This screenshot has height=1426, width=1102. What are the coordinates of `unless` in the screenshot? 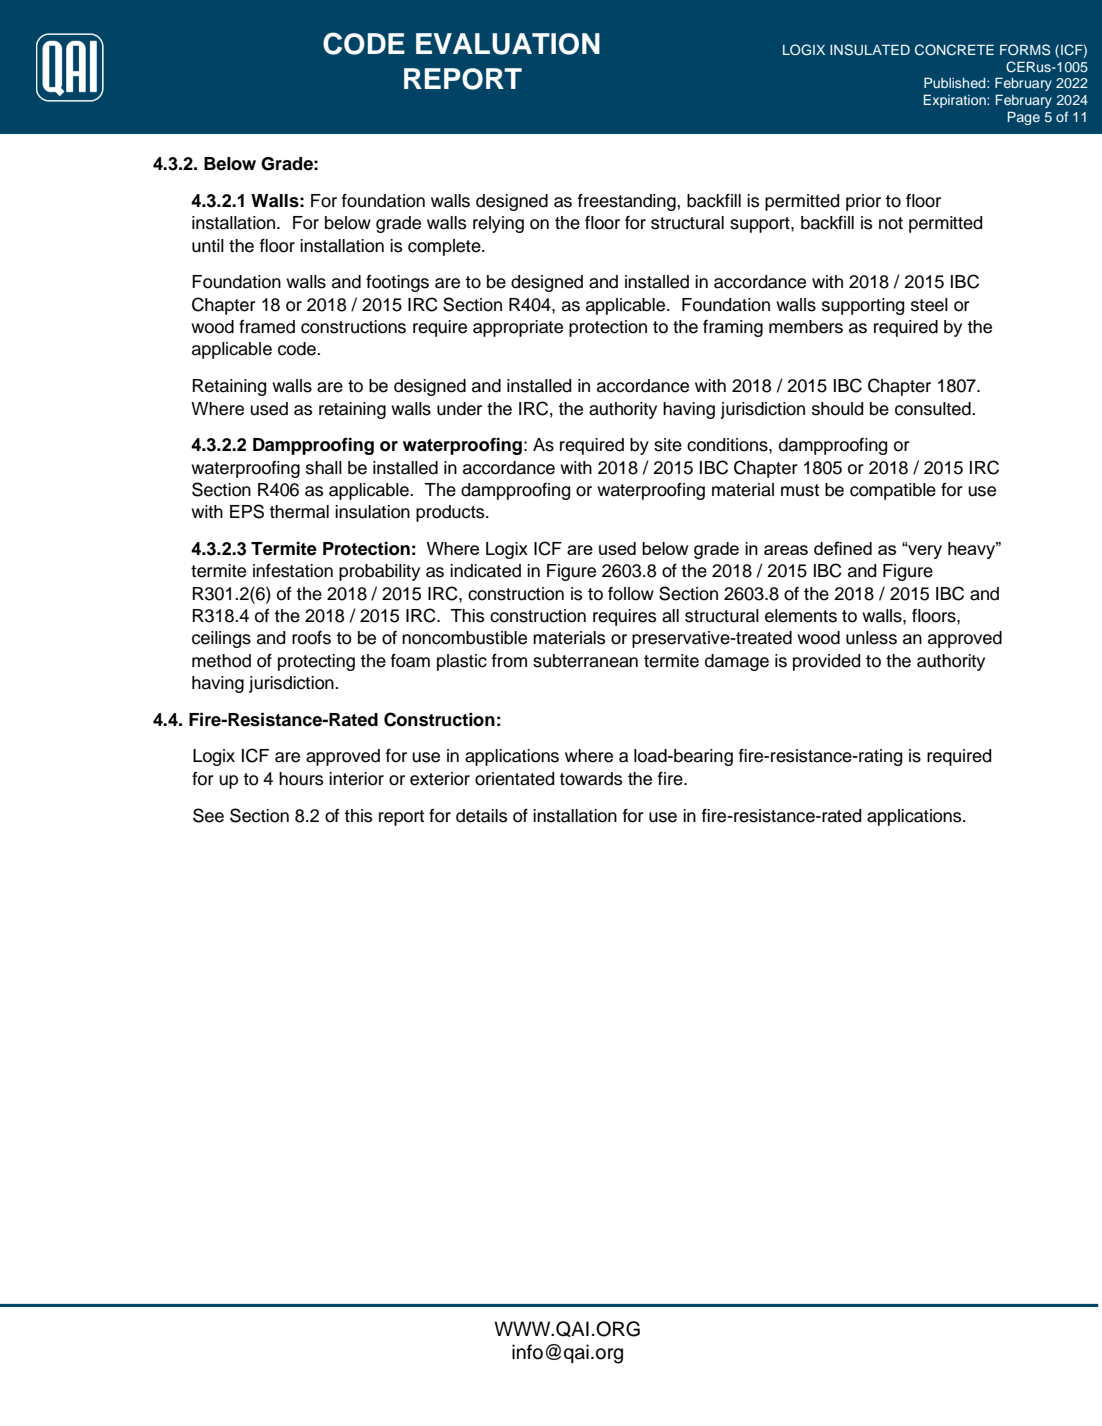 It's located at (871, 638).
